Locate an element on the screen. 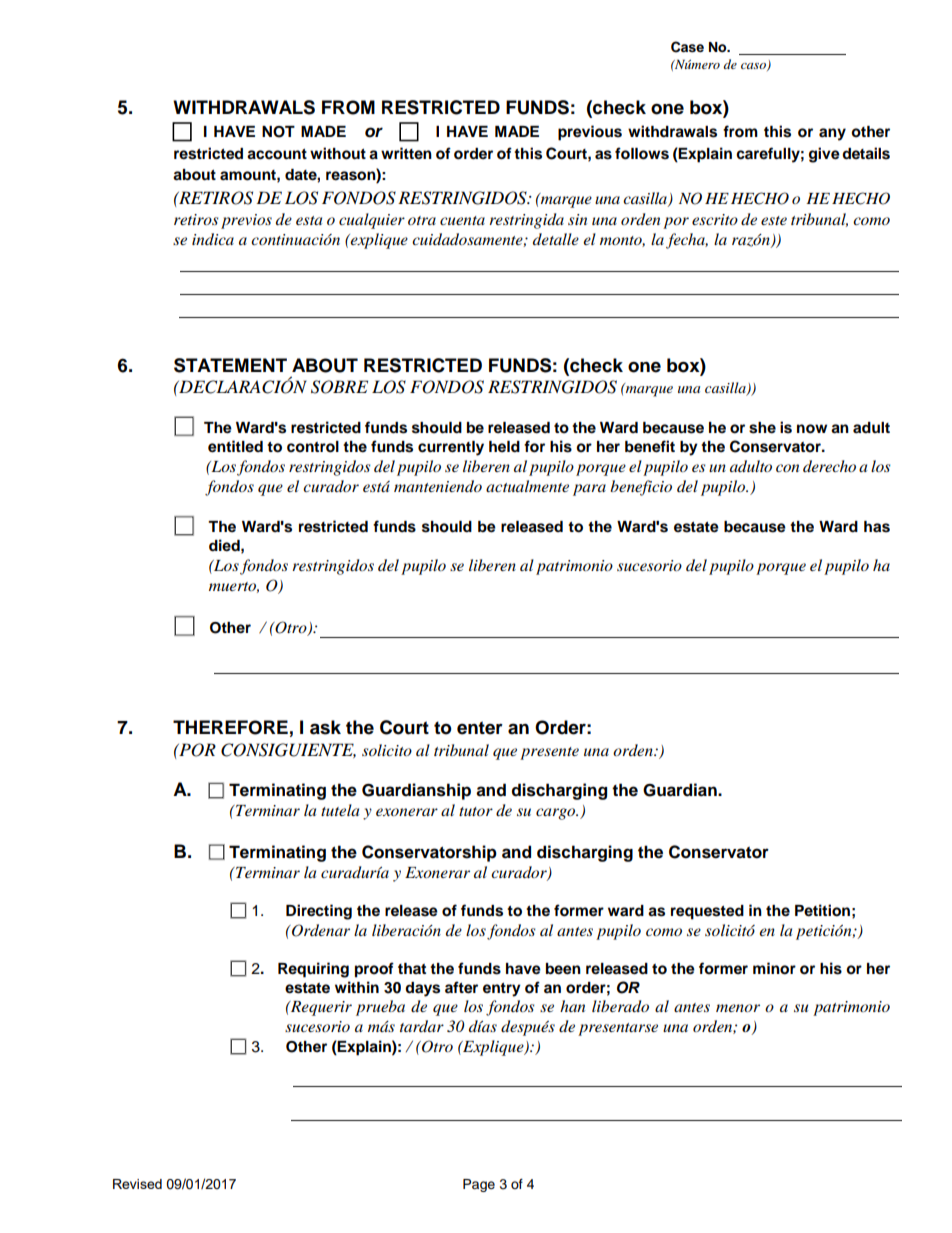  held is located at coordinates (504, 446).
